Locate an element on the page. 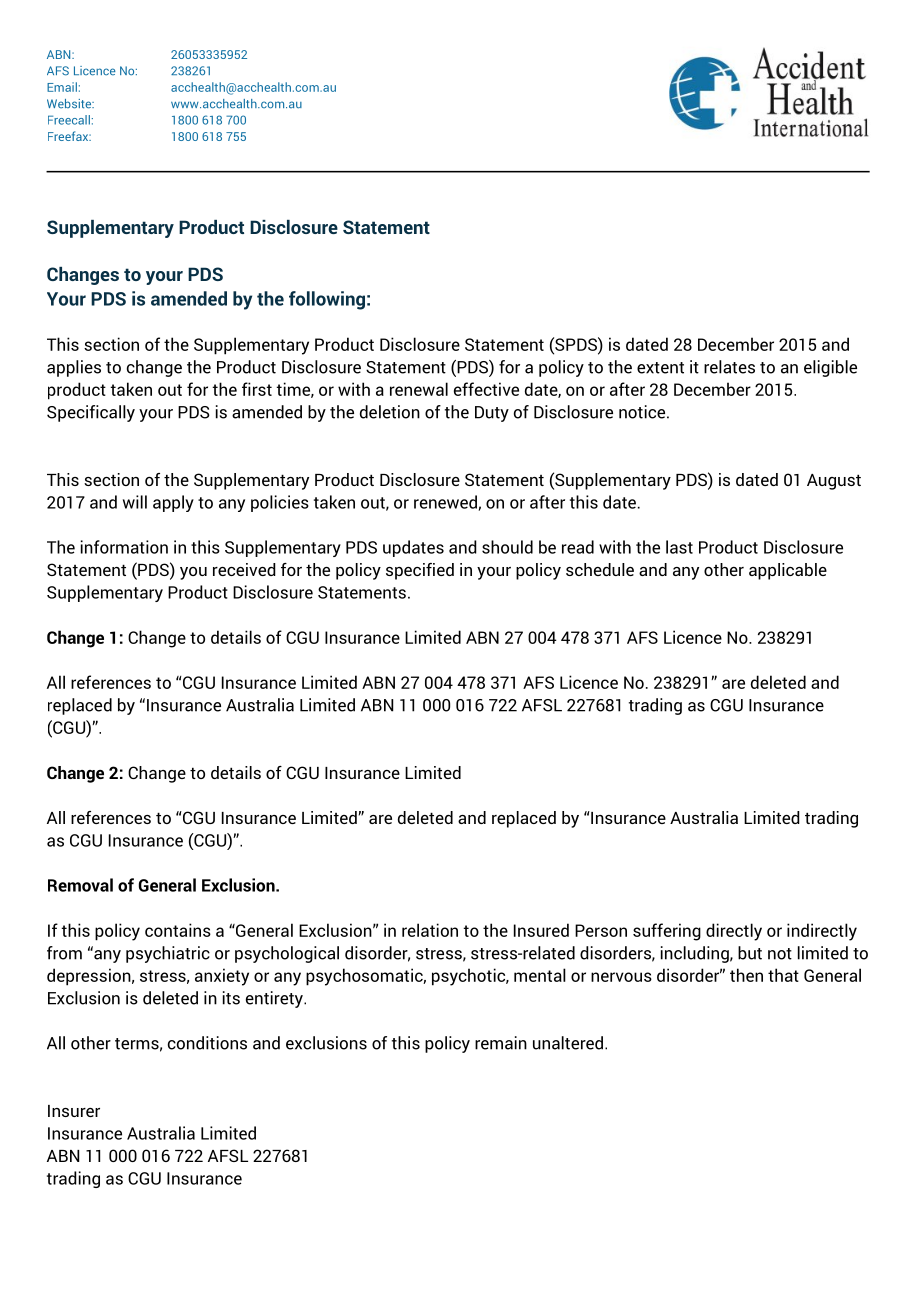 This image has width=924, height=1308. specified is located at coordinates (420, 571).
